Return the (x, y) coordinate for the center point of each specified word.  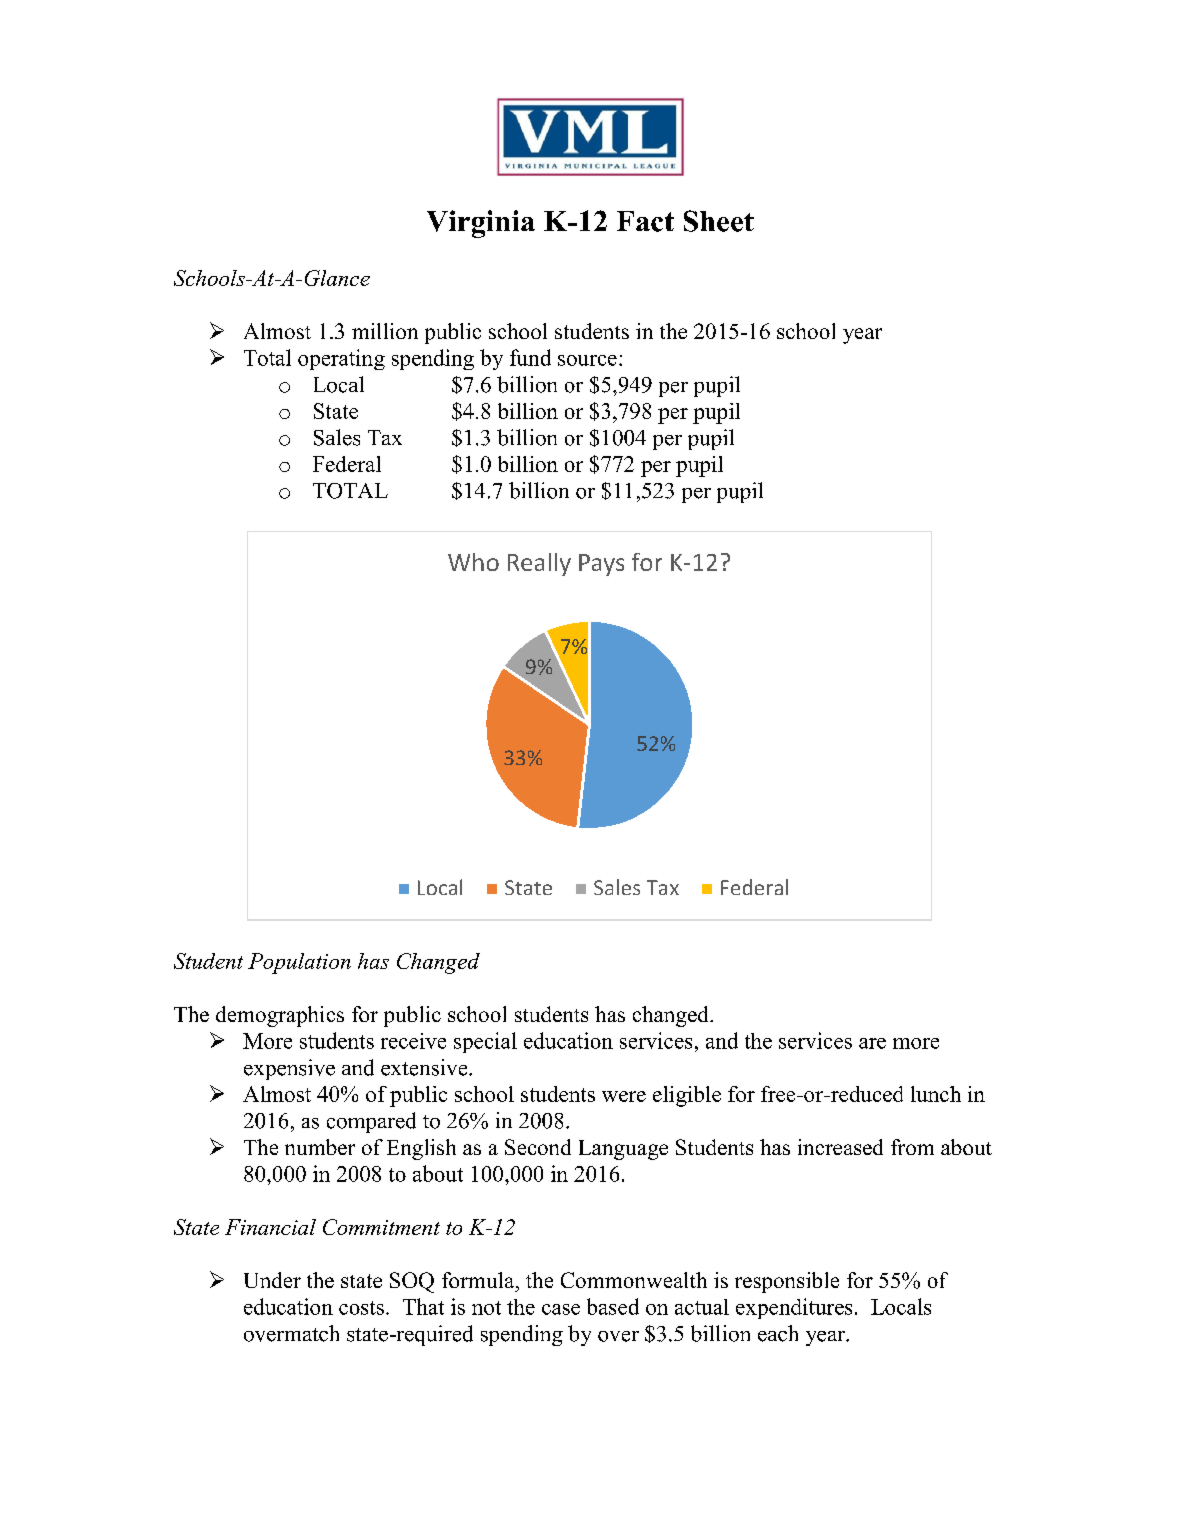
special (485, 1042)
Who (473, 562)
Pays (601, 565)
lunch (936, 1094)
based (613, 1306)
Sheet (719, 221)
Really (539, 564)
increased (840, 1147)
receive (413, 1041)
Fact (645, 221)
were (624, 1096)
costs (361, 1308)
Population (299, 963)
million (385, 331)
